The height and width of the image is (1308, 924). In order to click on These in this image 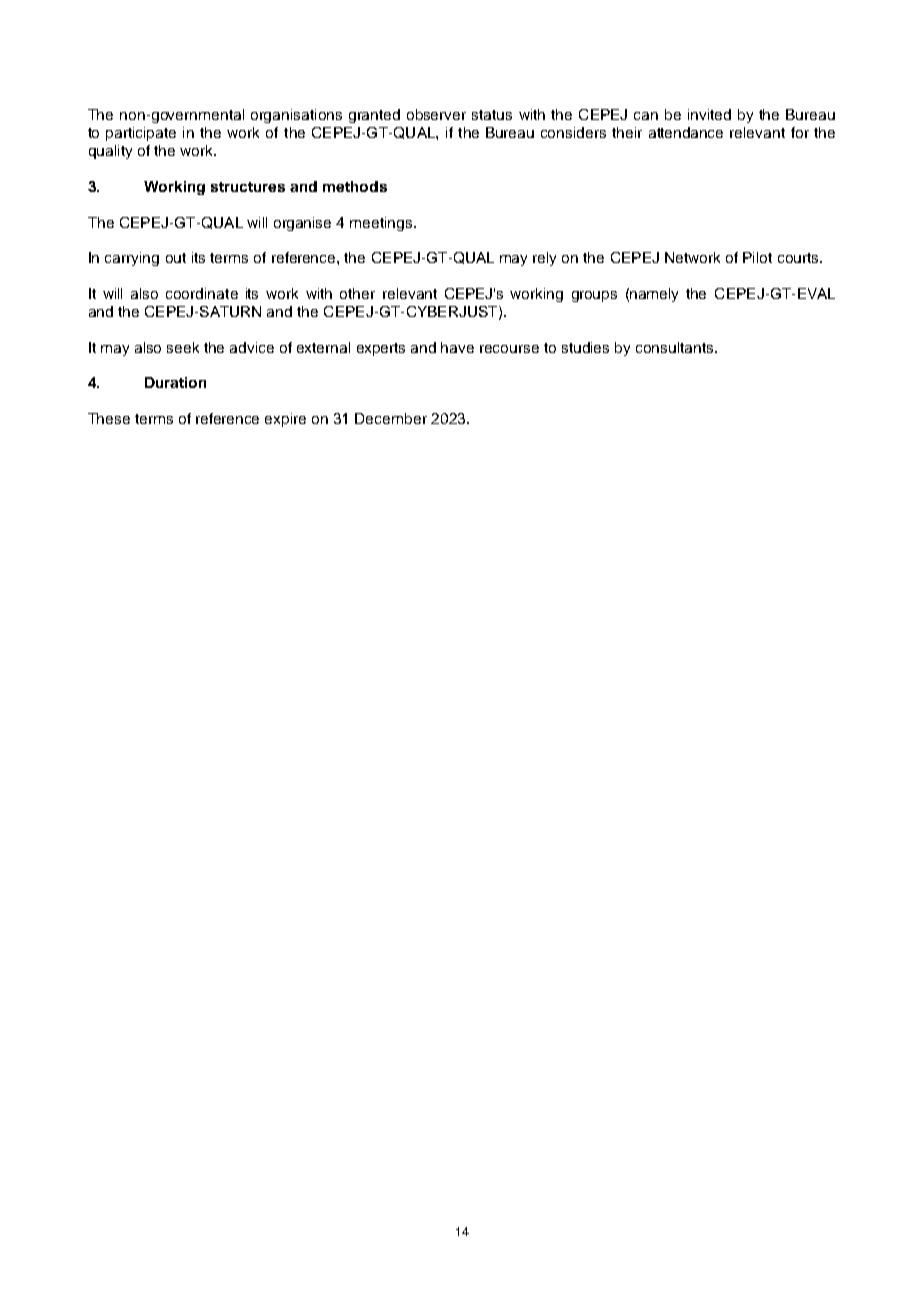, I will do `click(109, 418)`.
